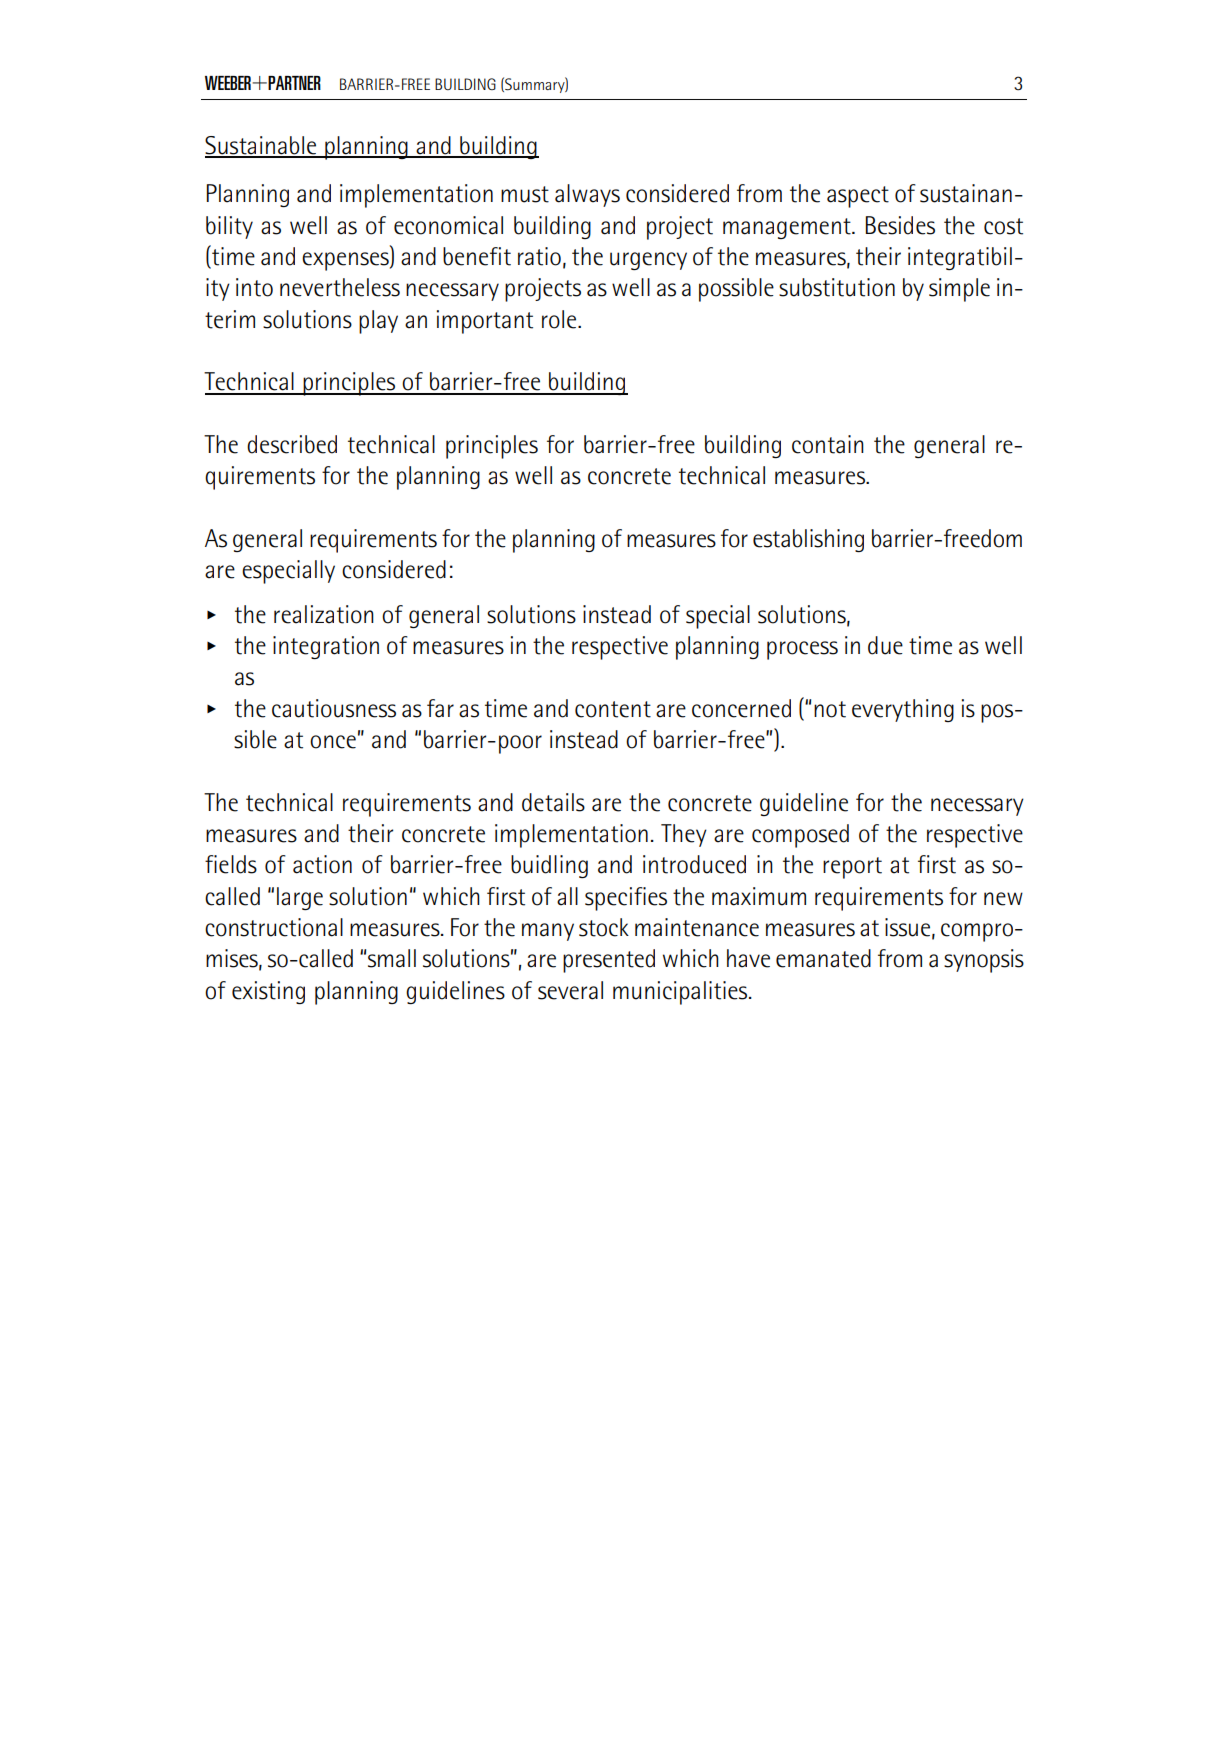 The image size is (1228, 1738). I want to click on contain, so click(828, 444).
